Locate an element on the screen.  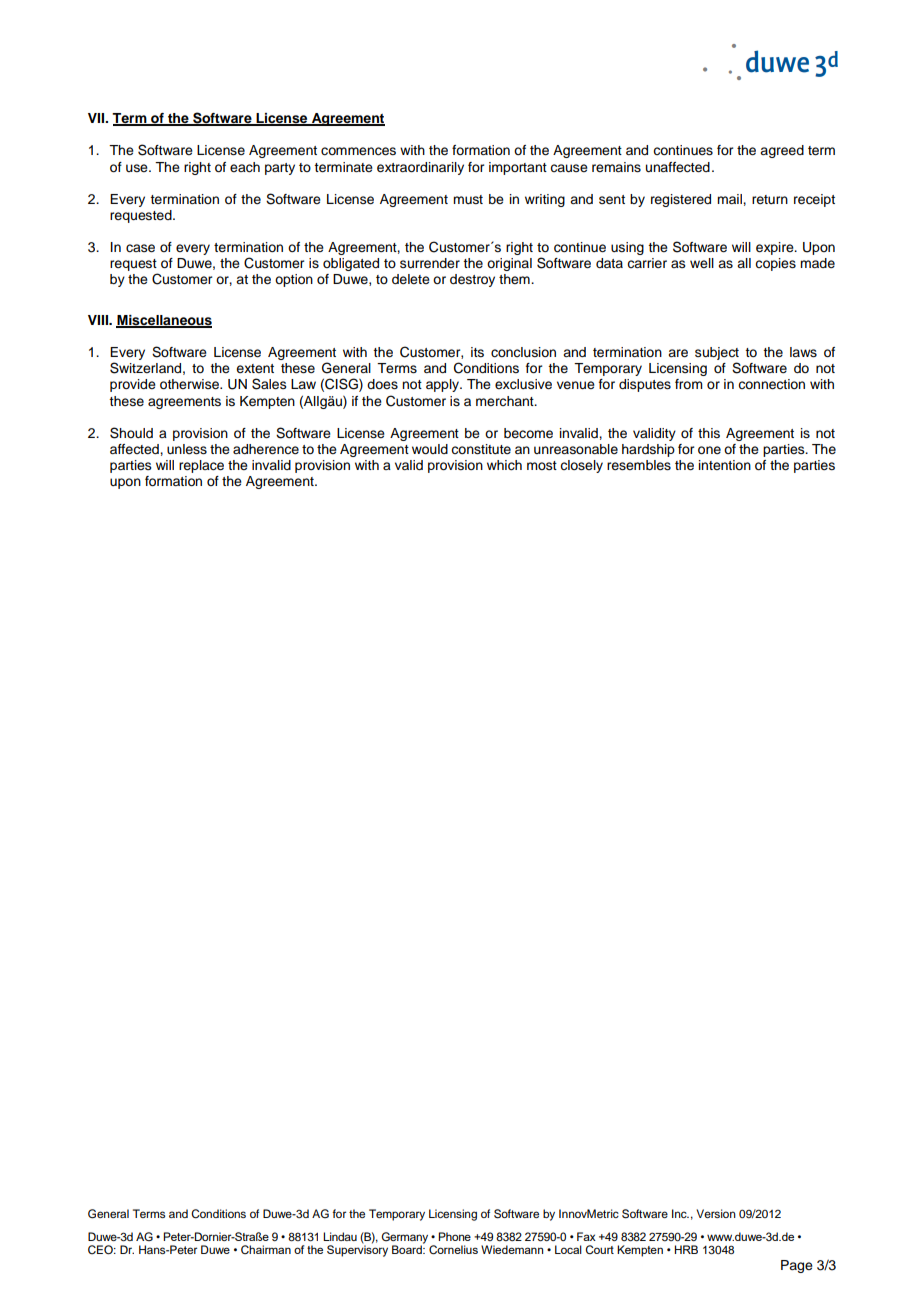
intention is located at coordinates (725, 465).
